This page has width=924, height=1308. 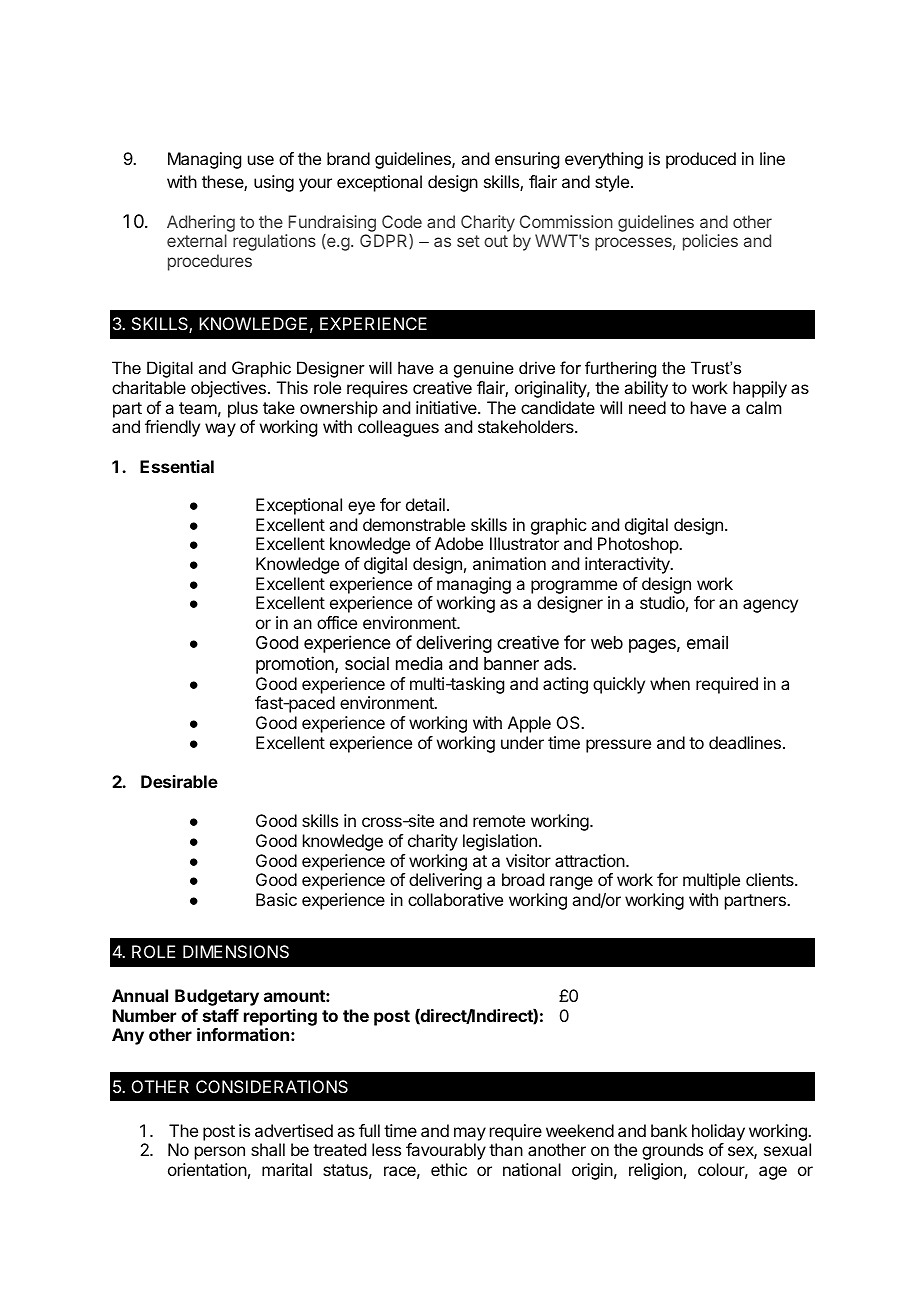 What do you see at coordinates (455, 899) in the page?
I see `collaborative` at bounding box center [455, 899].
